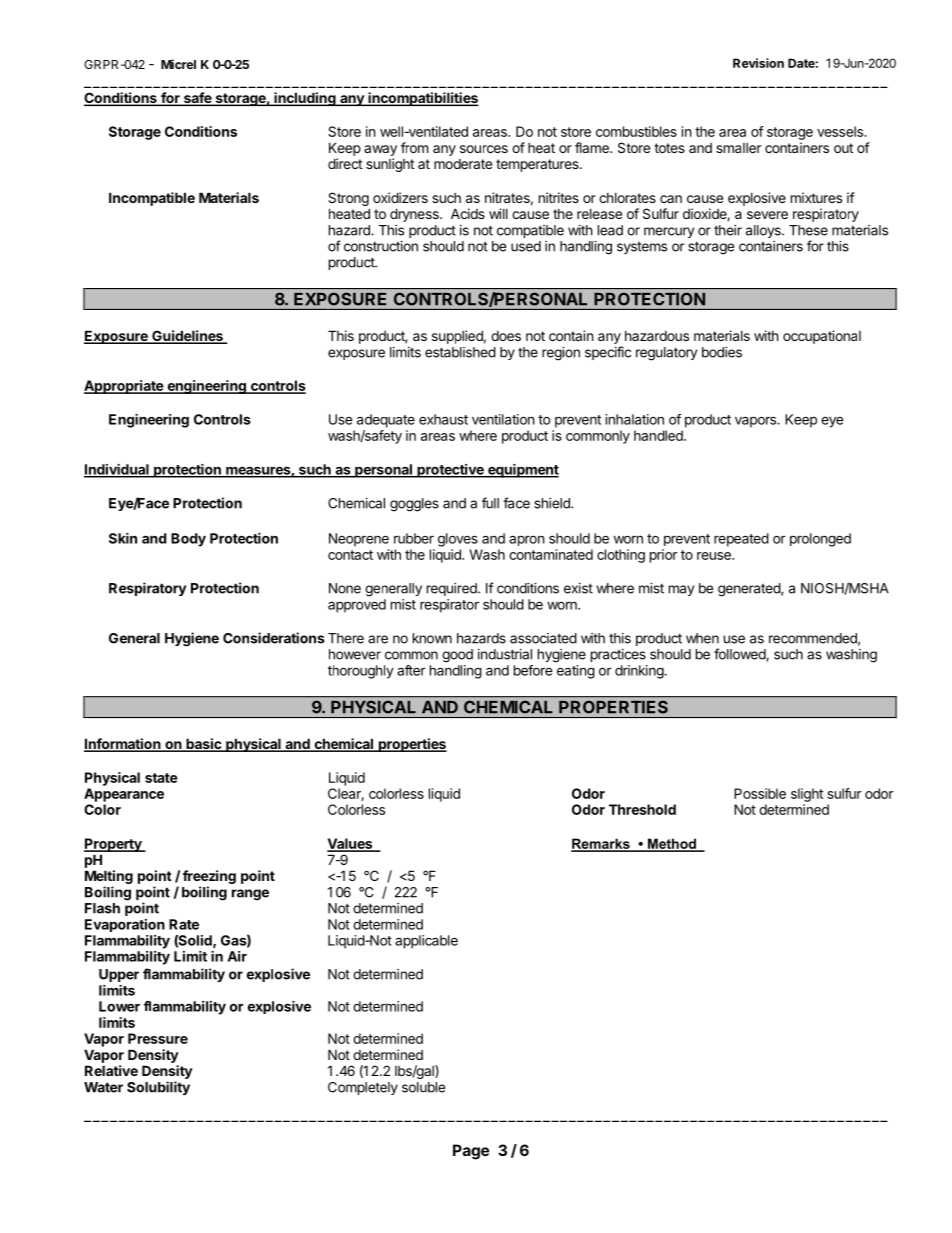  Describe the element at coordinates (453, 589) in the screenshot. I see `required` at that location.
